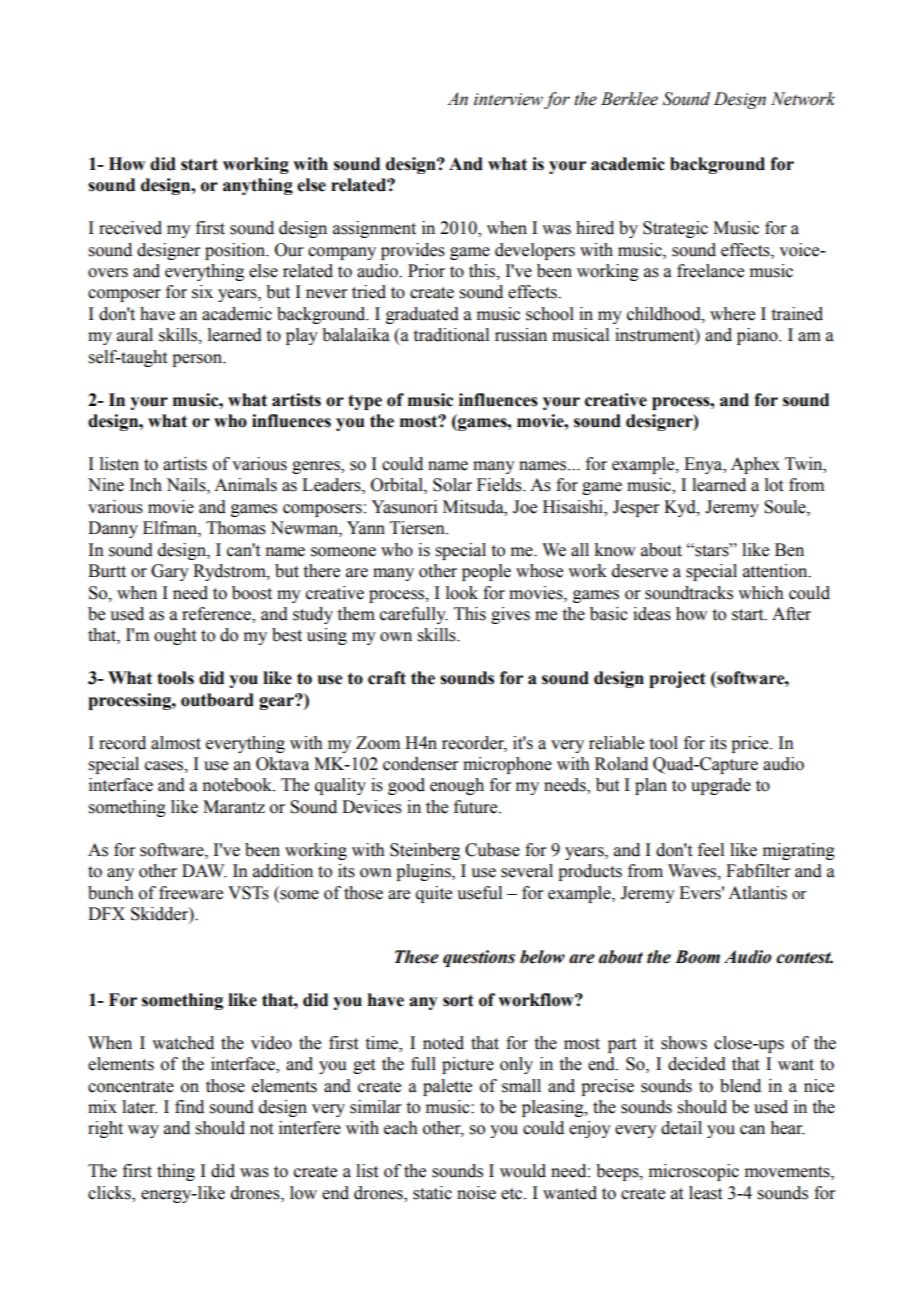  Describe the element at coordinates (175, 636) in the page. I see `ought` at that location.
